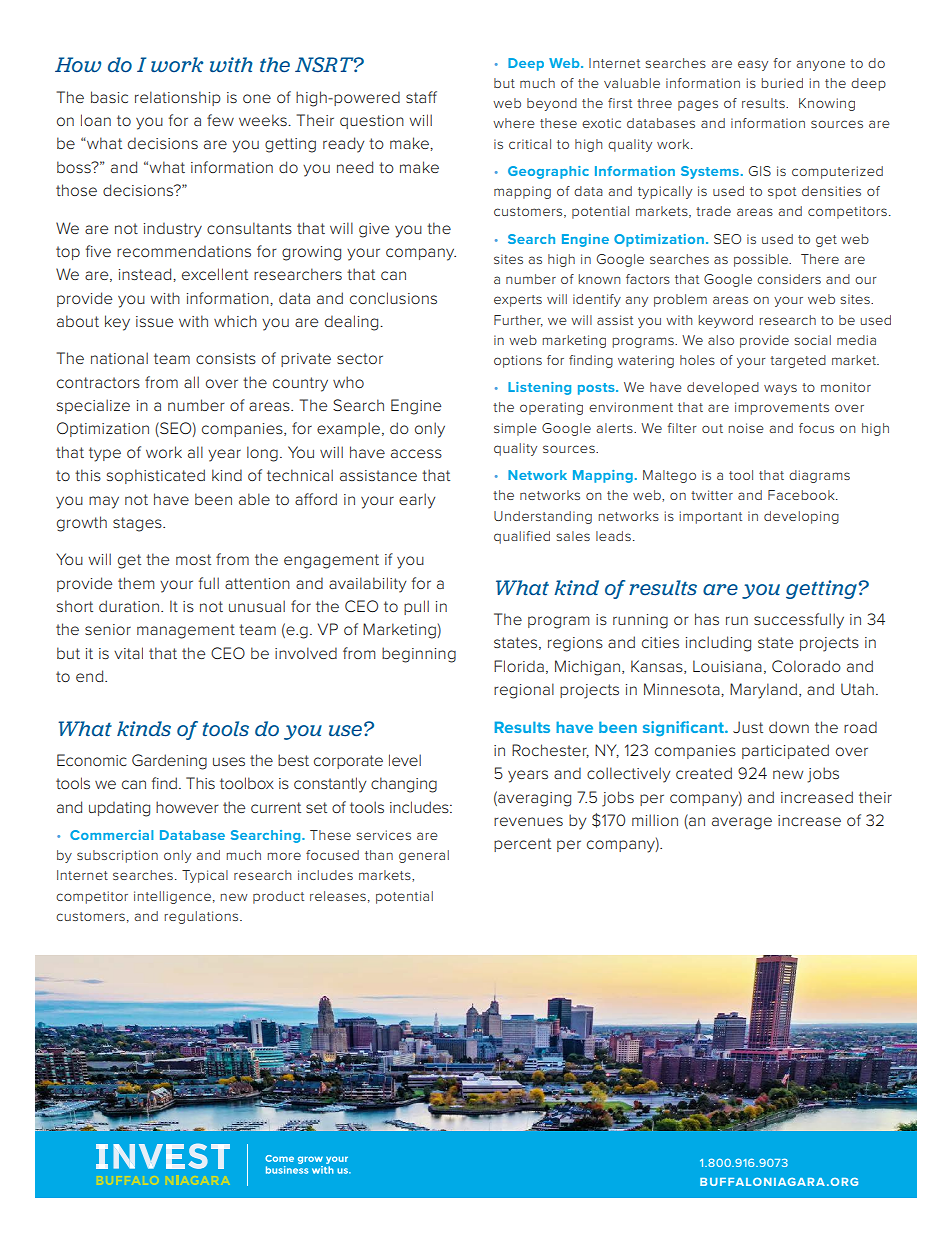  Describe the element at coordinates (424, 856) in the screenshot. I see `general` at that location.
